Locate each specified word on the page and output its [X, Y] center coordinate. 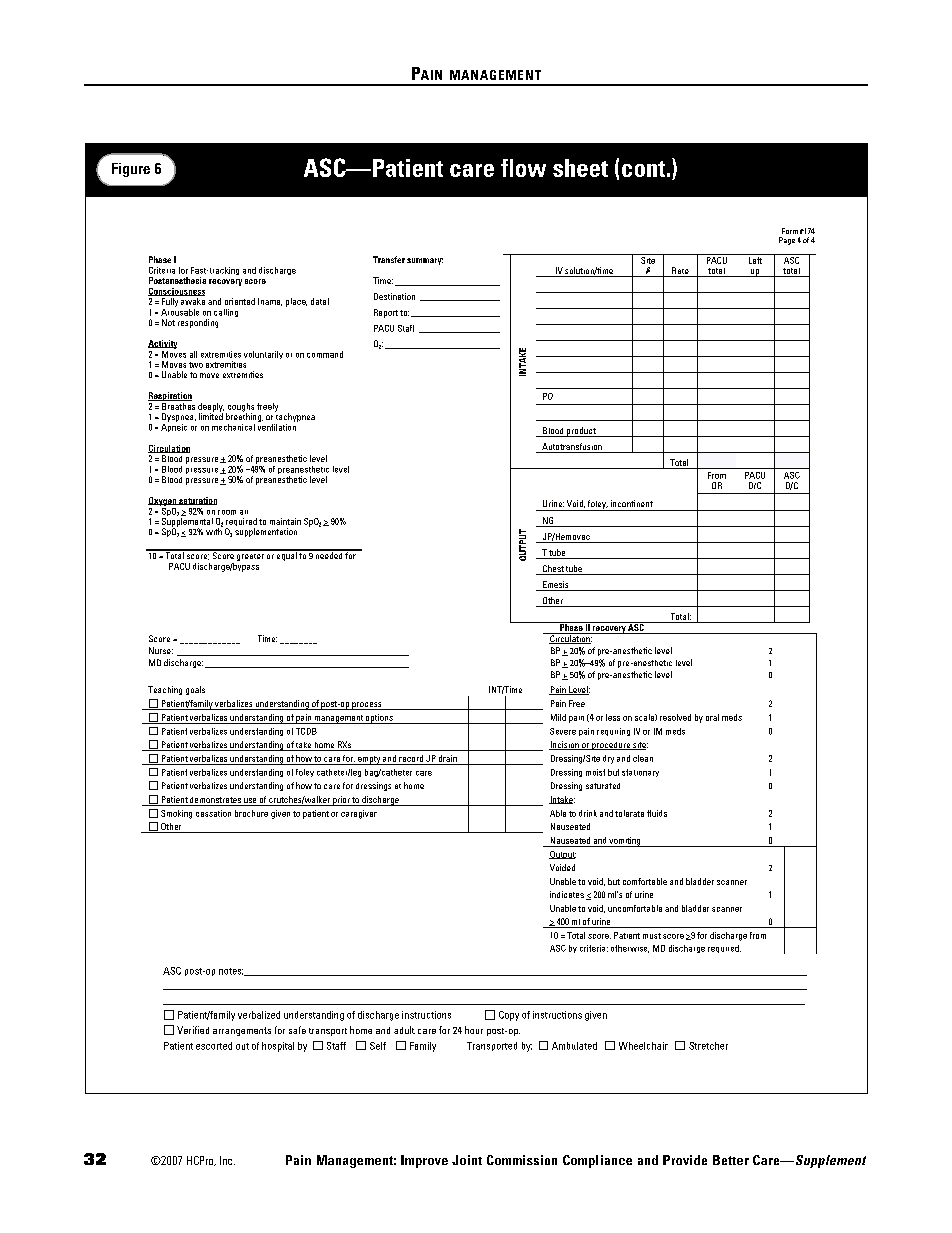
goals [195, 690]
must [652, 936]
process [367, 706]
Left [755, 259]
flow [523, 168]
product [581, 432]
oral [712, 717]
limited [211, 415]
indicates [567, 894]
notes [231, 971]
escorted [214, 1046]
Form [790, 231]
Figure [131, 170]
